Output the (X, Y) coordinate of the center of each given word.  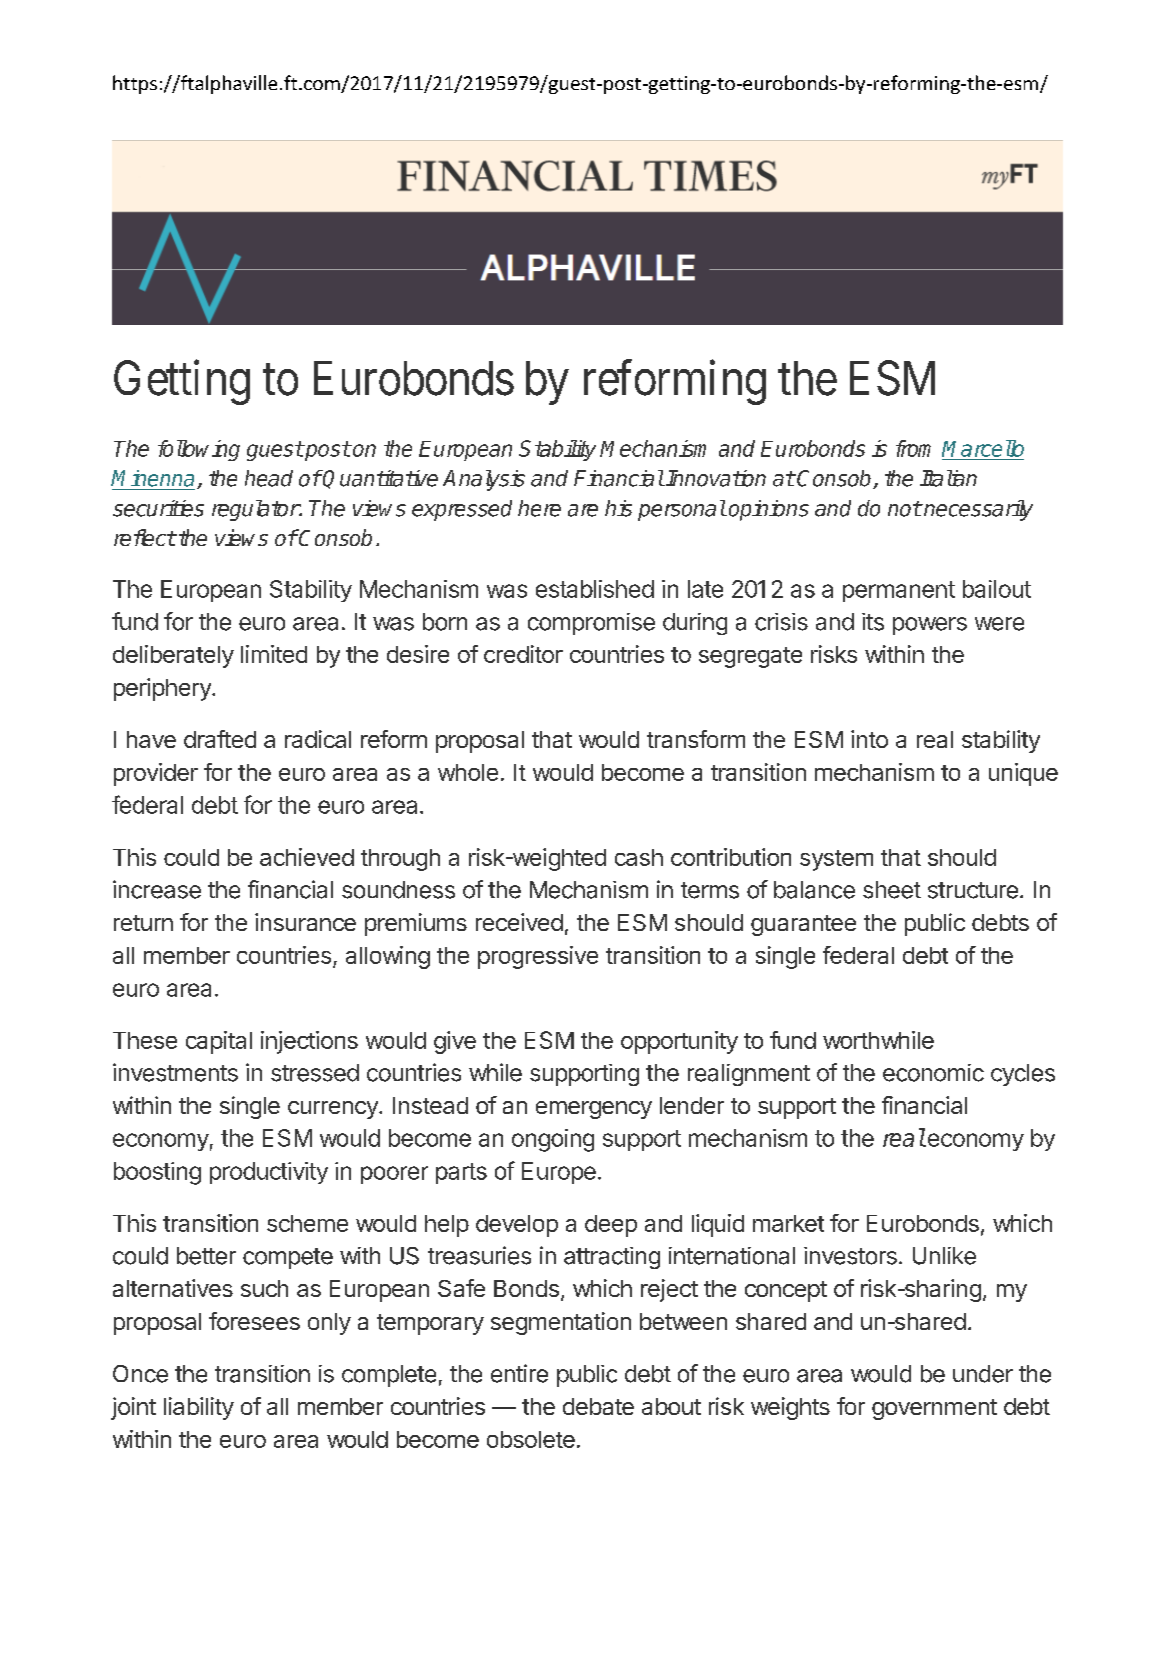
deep (611, 1226)
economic (933, 1073)
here (539, 508)
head (269, 478)
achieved (307, 857)
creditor (523, 654)
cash (639, 857)
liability (199, 1408)
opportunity (679, 1042)
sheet (892, 890)
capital (219, 1042)
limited (274, 654)
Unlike (944, 1256)
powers (930, 626)
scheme (307, 1223)
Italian (948, 478)
